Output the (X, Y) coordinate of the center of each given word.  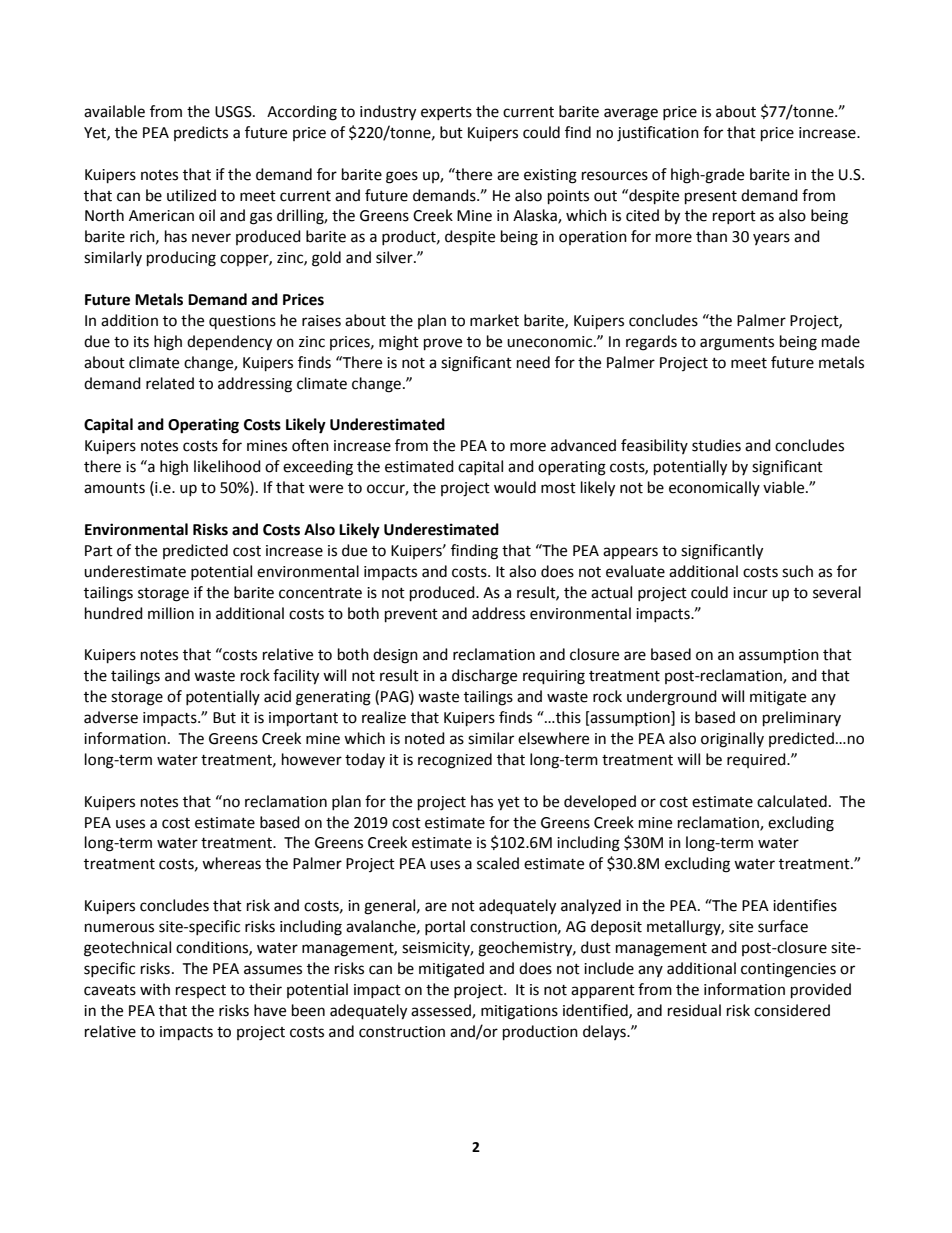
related (170, 383)
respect (201, 991)
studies (716, 445)
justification (658, 134)
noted (425, 738)
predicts (201, 133)
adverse (111, 717)
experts (446, 113)
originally (732, 740)
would (515, 487)
